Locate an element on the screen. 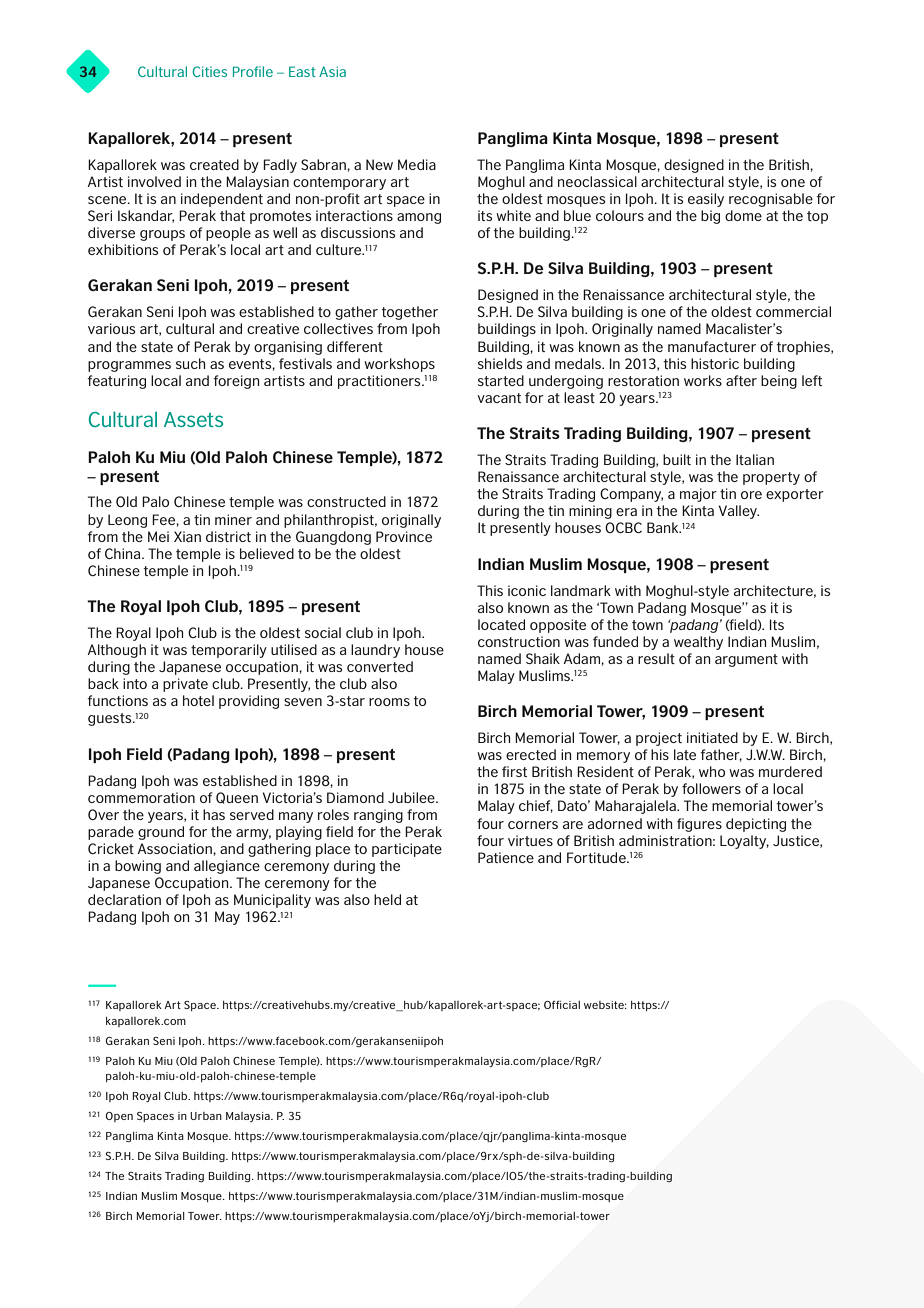 This screenshot has width=924, height=1308. Loyalty is located at coordinates (744, 842).
